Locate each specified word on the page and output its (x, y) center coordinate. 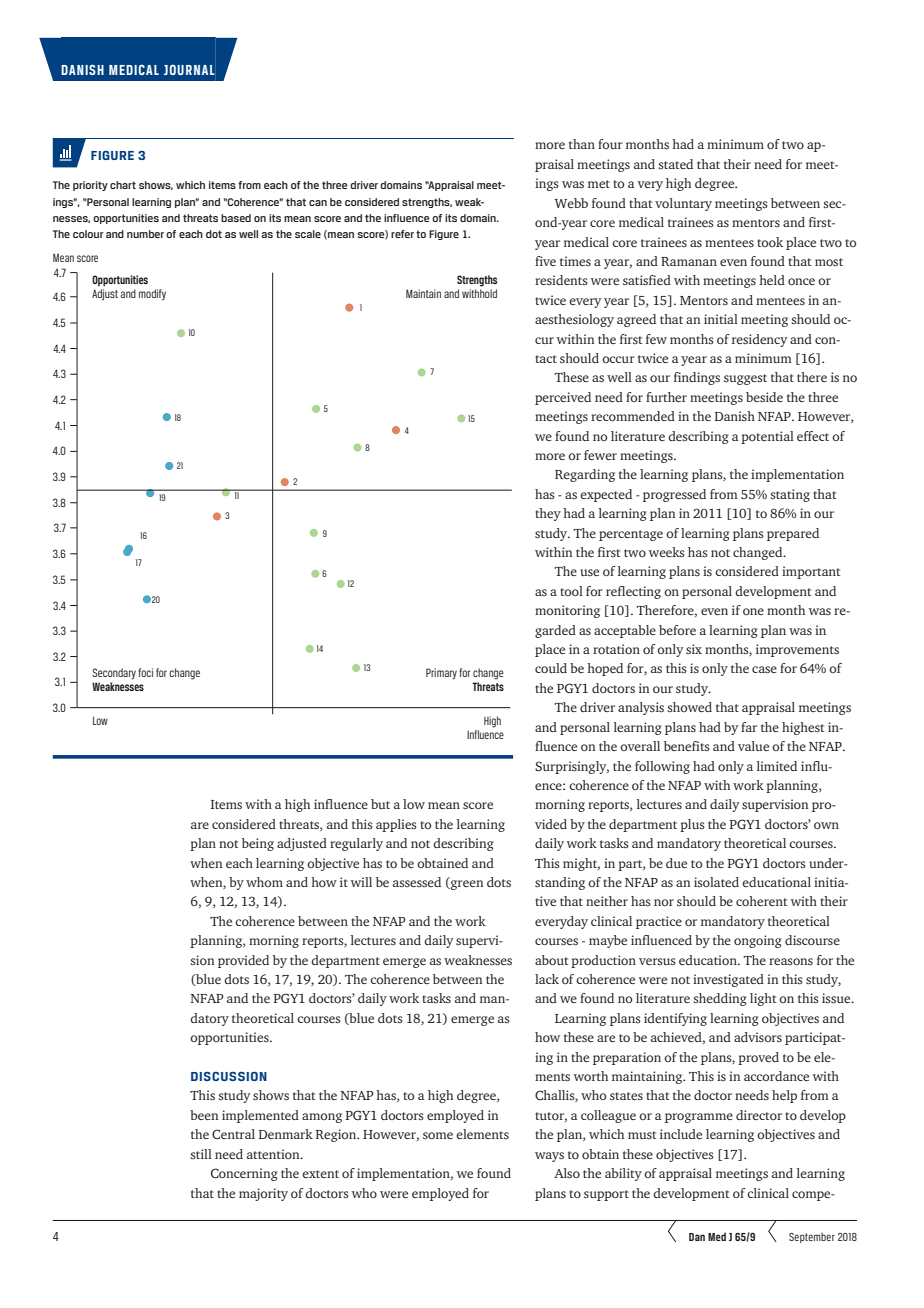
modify (152, 295)
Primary (441, 674)
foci (145, 672)
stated (676, 164)
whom (264, 882)
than (582, 144)
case (764, 670)
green (466, 885)
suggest (745, 379)
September (812, 1238)
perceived (563, 398)
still (201, 1154)
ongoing (758, 941)
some (438, 1135)
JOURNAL (189, 69)
